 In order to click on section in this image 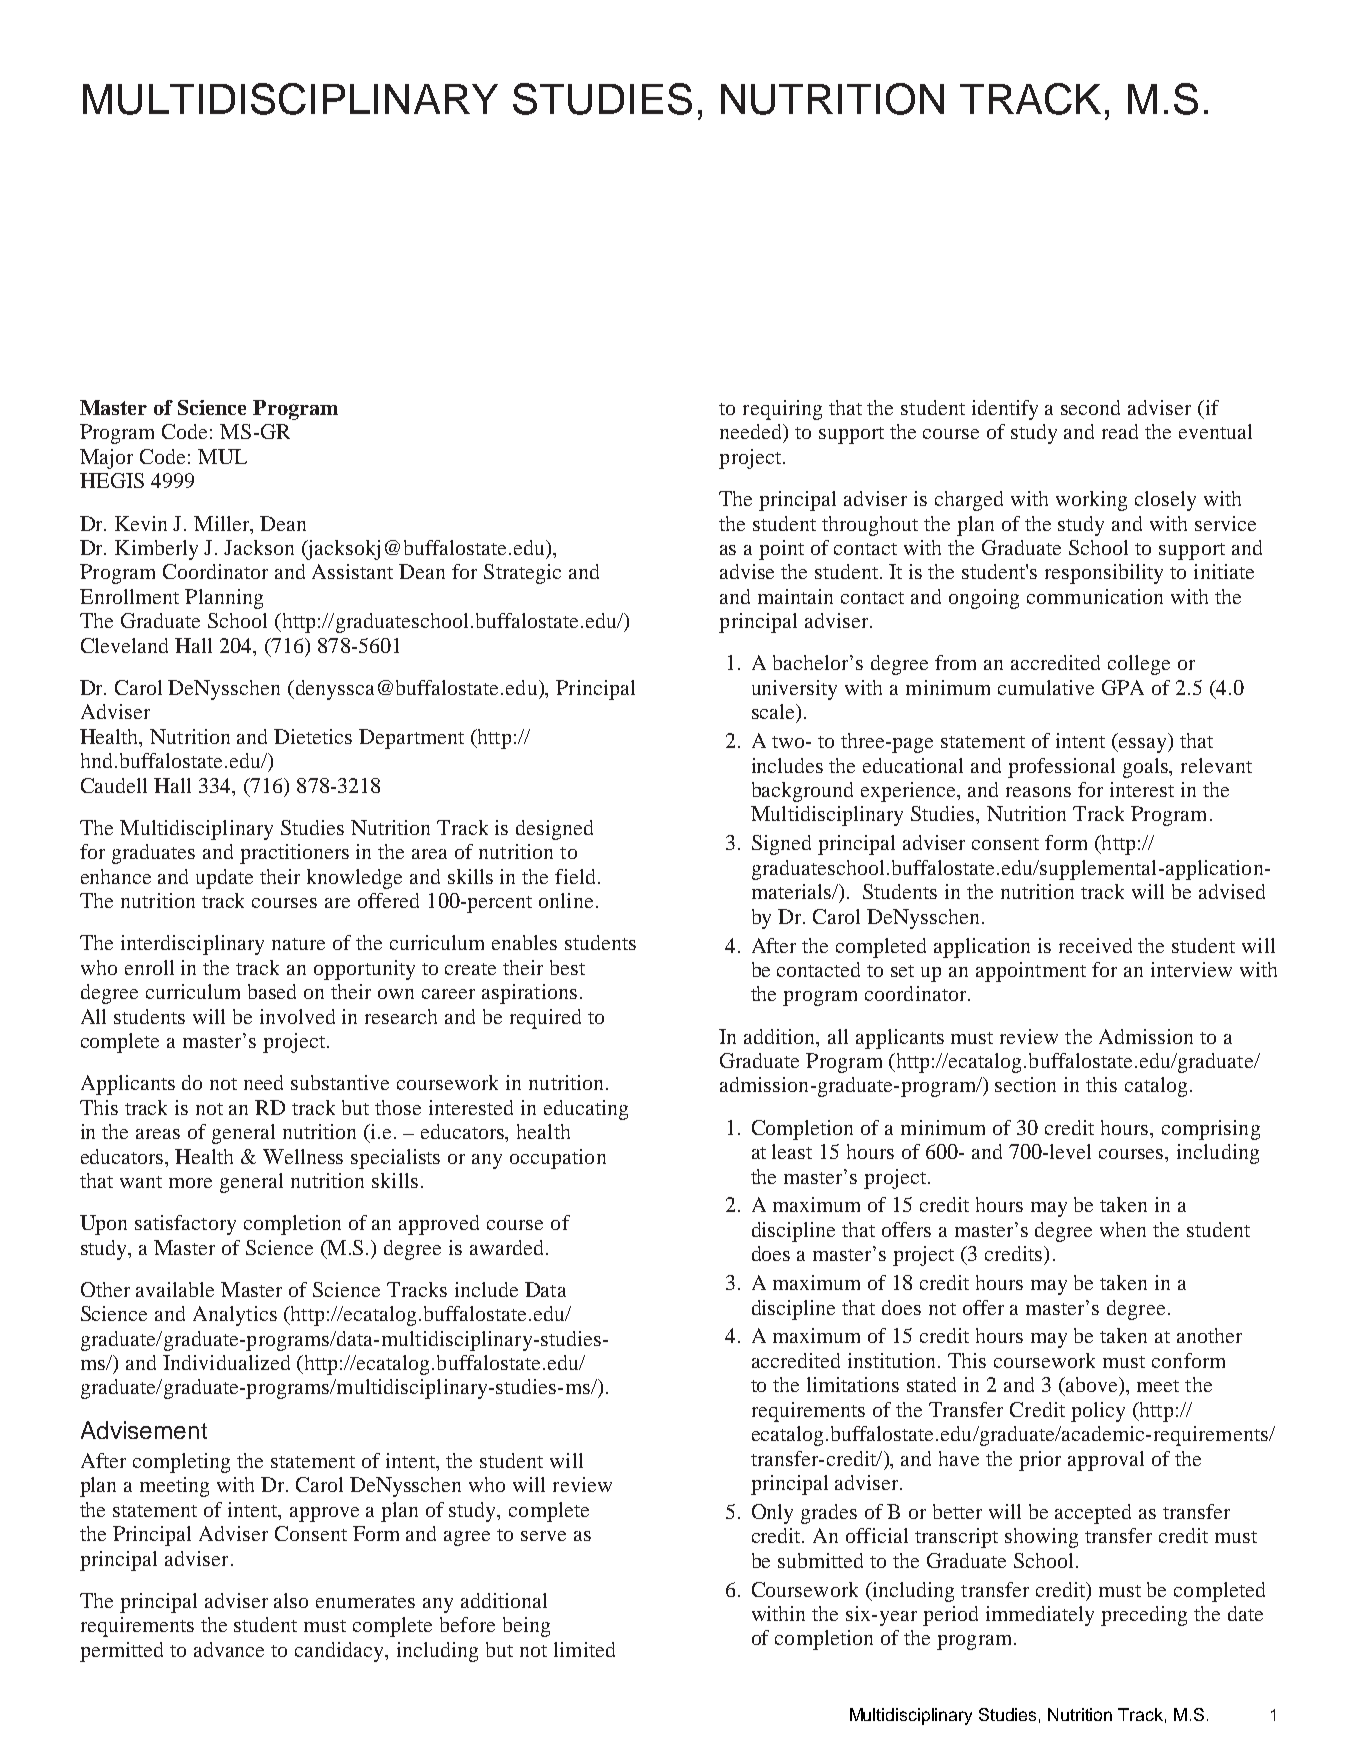, I will do `click(1025, 1084)`.
